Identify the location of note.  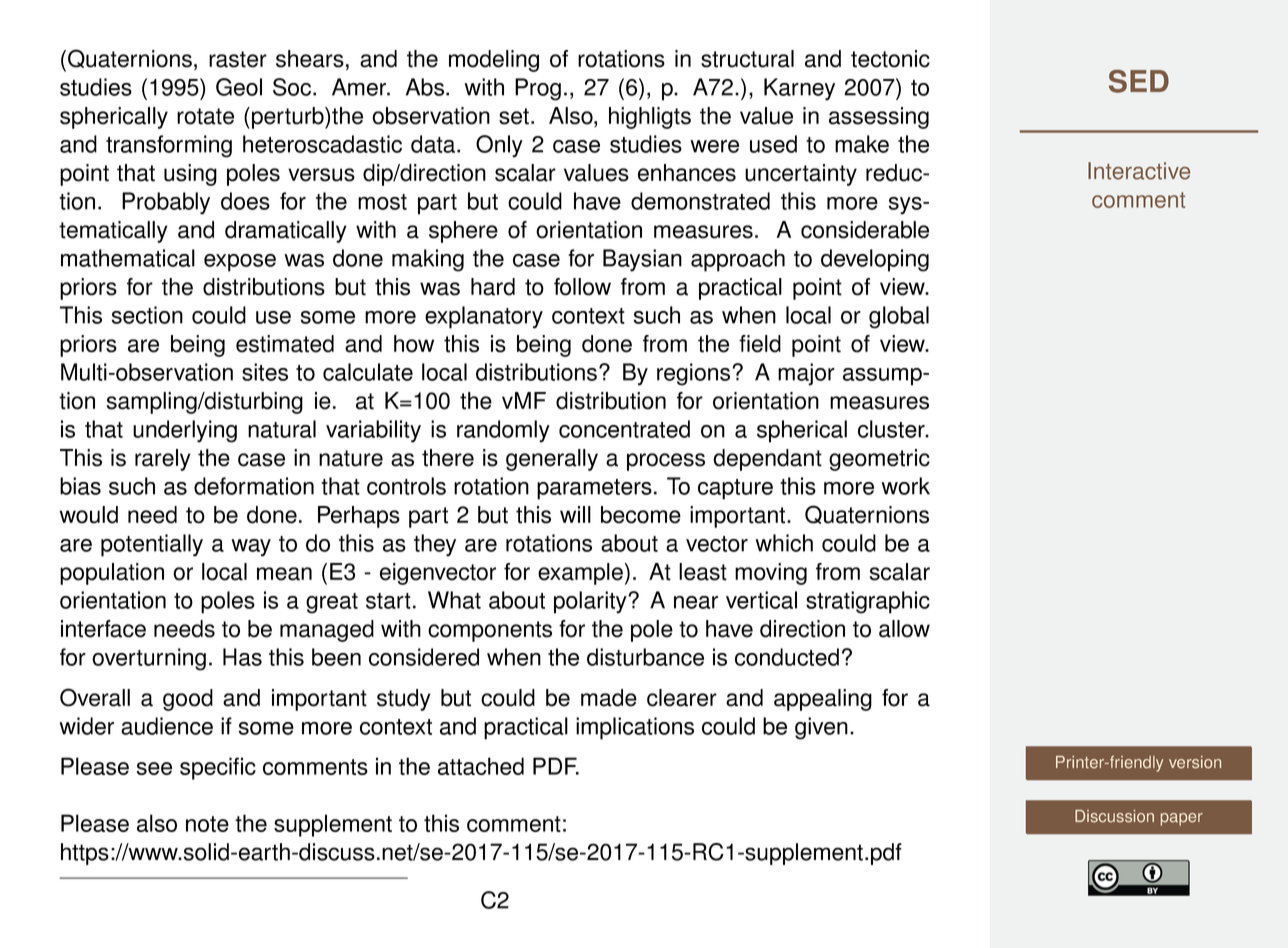
(207, 824).
